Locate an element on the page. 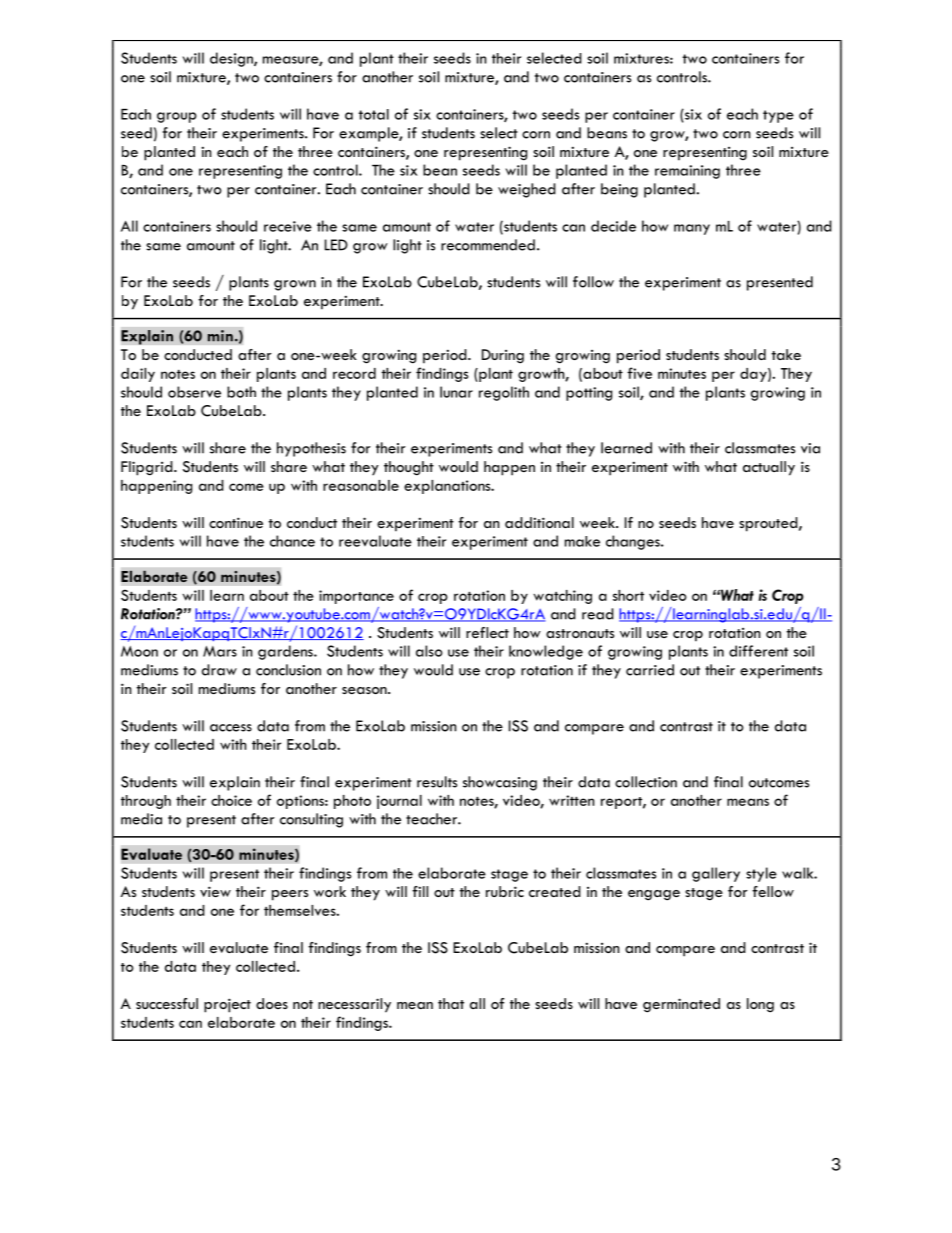  weighed is located at coordinates (527, 190).
